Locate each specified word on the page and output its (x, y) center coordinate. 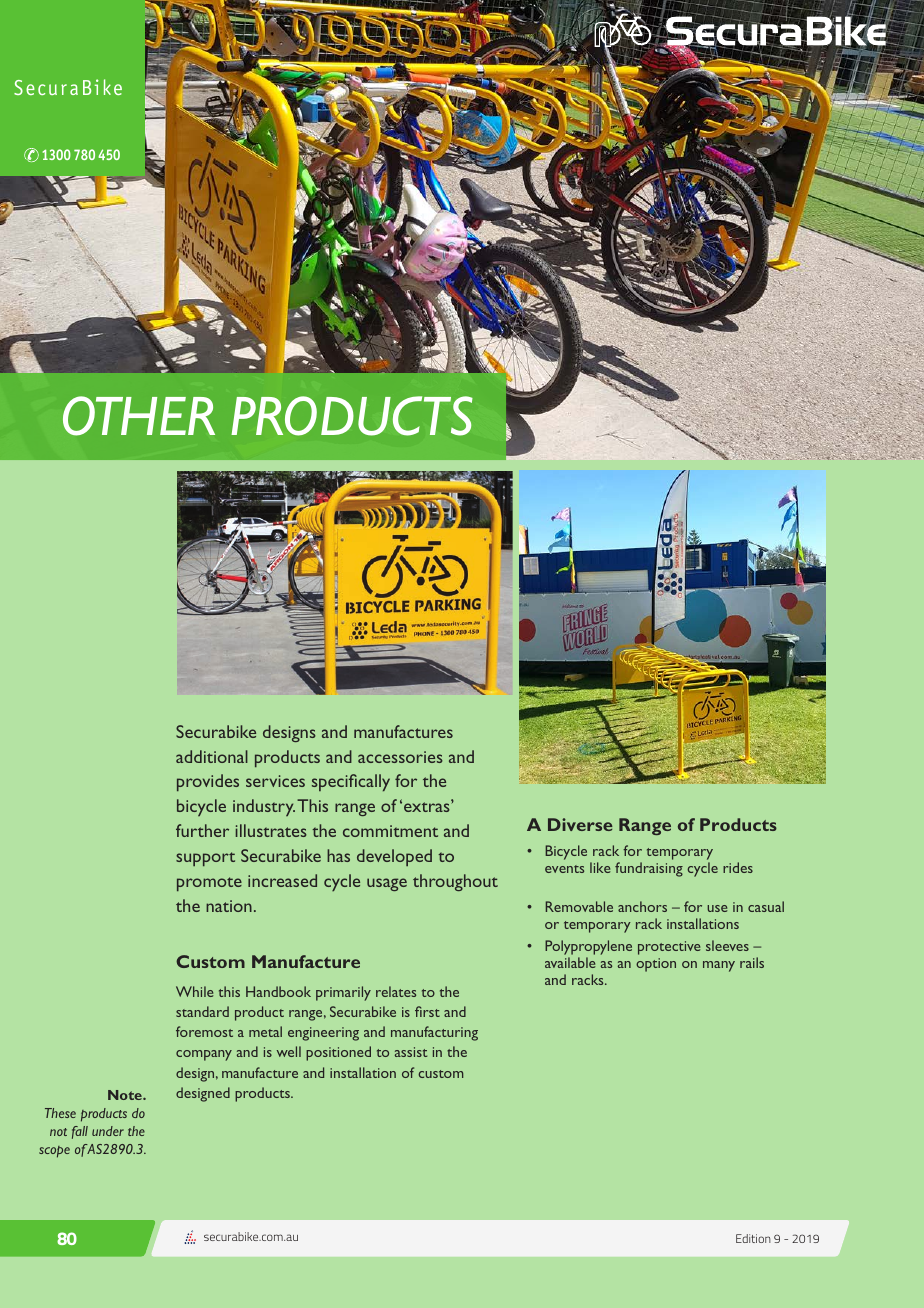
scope (54, 1152)
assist (411, 1052)
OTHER (139, 416)
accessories (400, 757)
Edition (753, 1238)
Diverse (580, 824)
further (202, 830)
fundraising (649, 869)
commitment (390, 831)
